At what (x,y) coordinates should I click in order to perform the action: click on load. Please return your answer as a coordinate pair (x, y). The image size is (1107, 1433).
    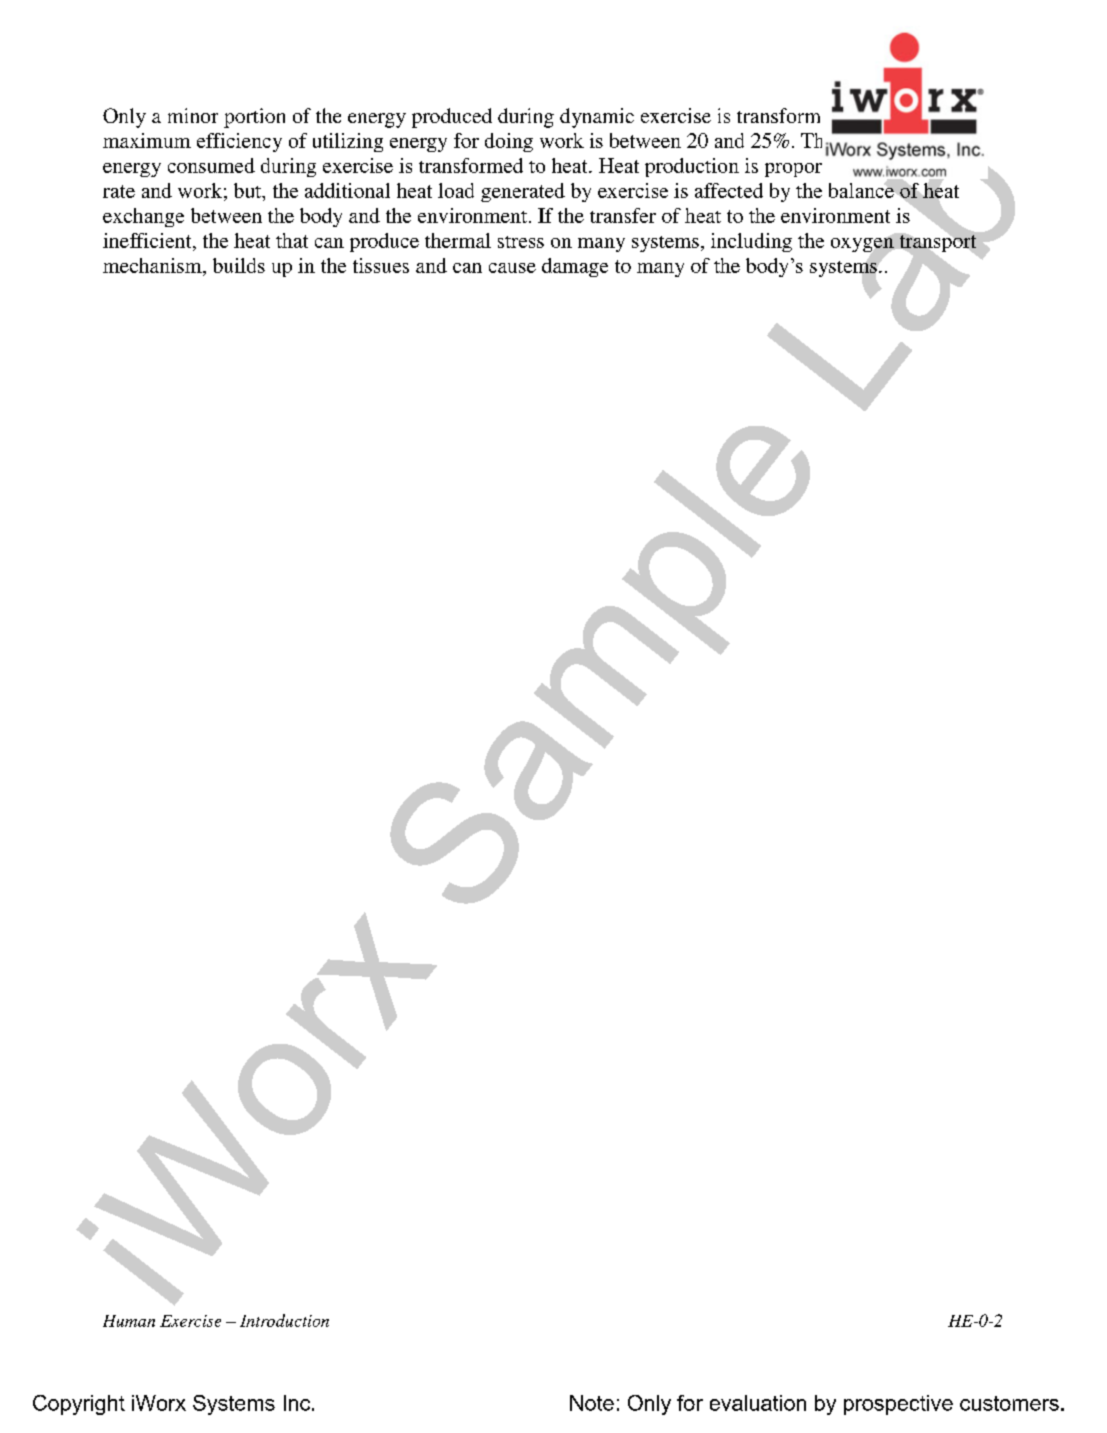
    Looking at the image, I should click on (456, 190).
